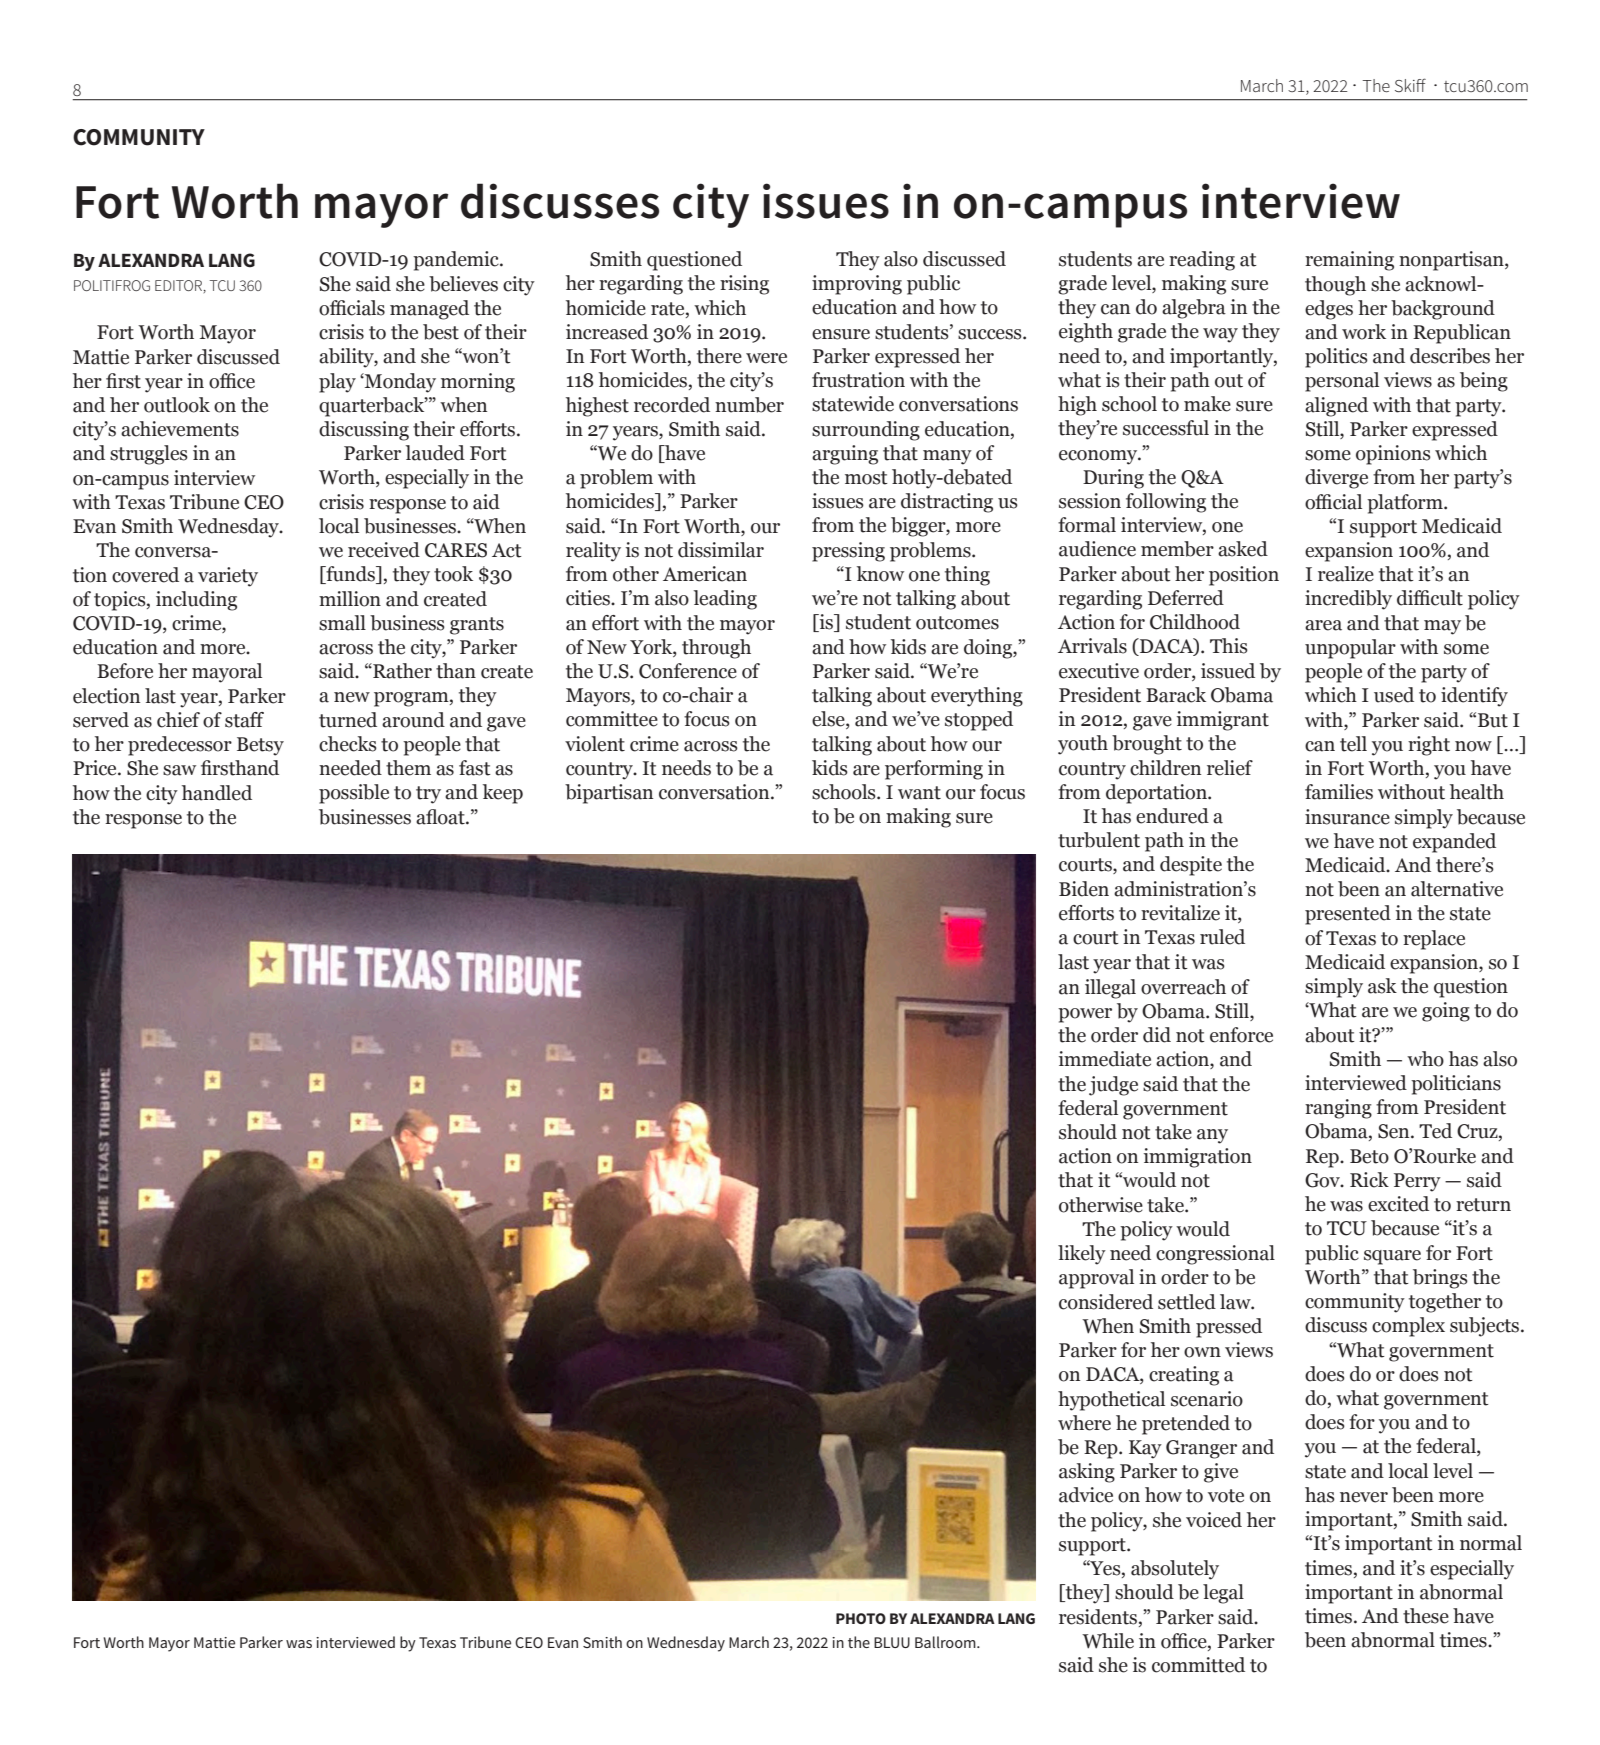 The width and height of the screenshot is (1600, 1745). What do you see at coordinates (744, 285) in the screenshot?
I see `rising` at bounding box center [744, 285].
